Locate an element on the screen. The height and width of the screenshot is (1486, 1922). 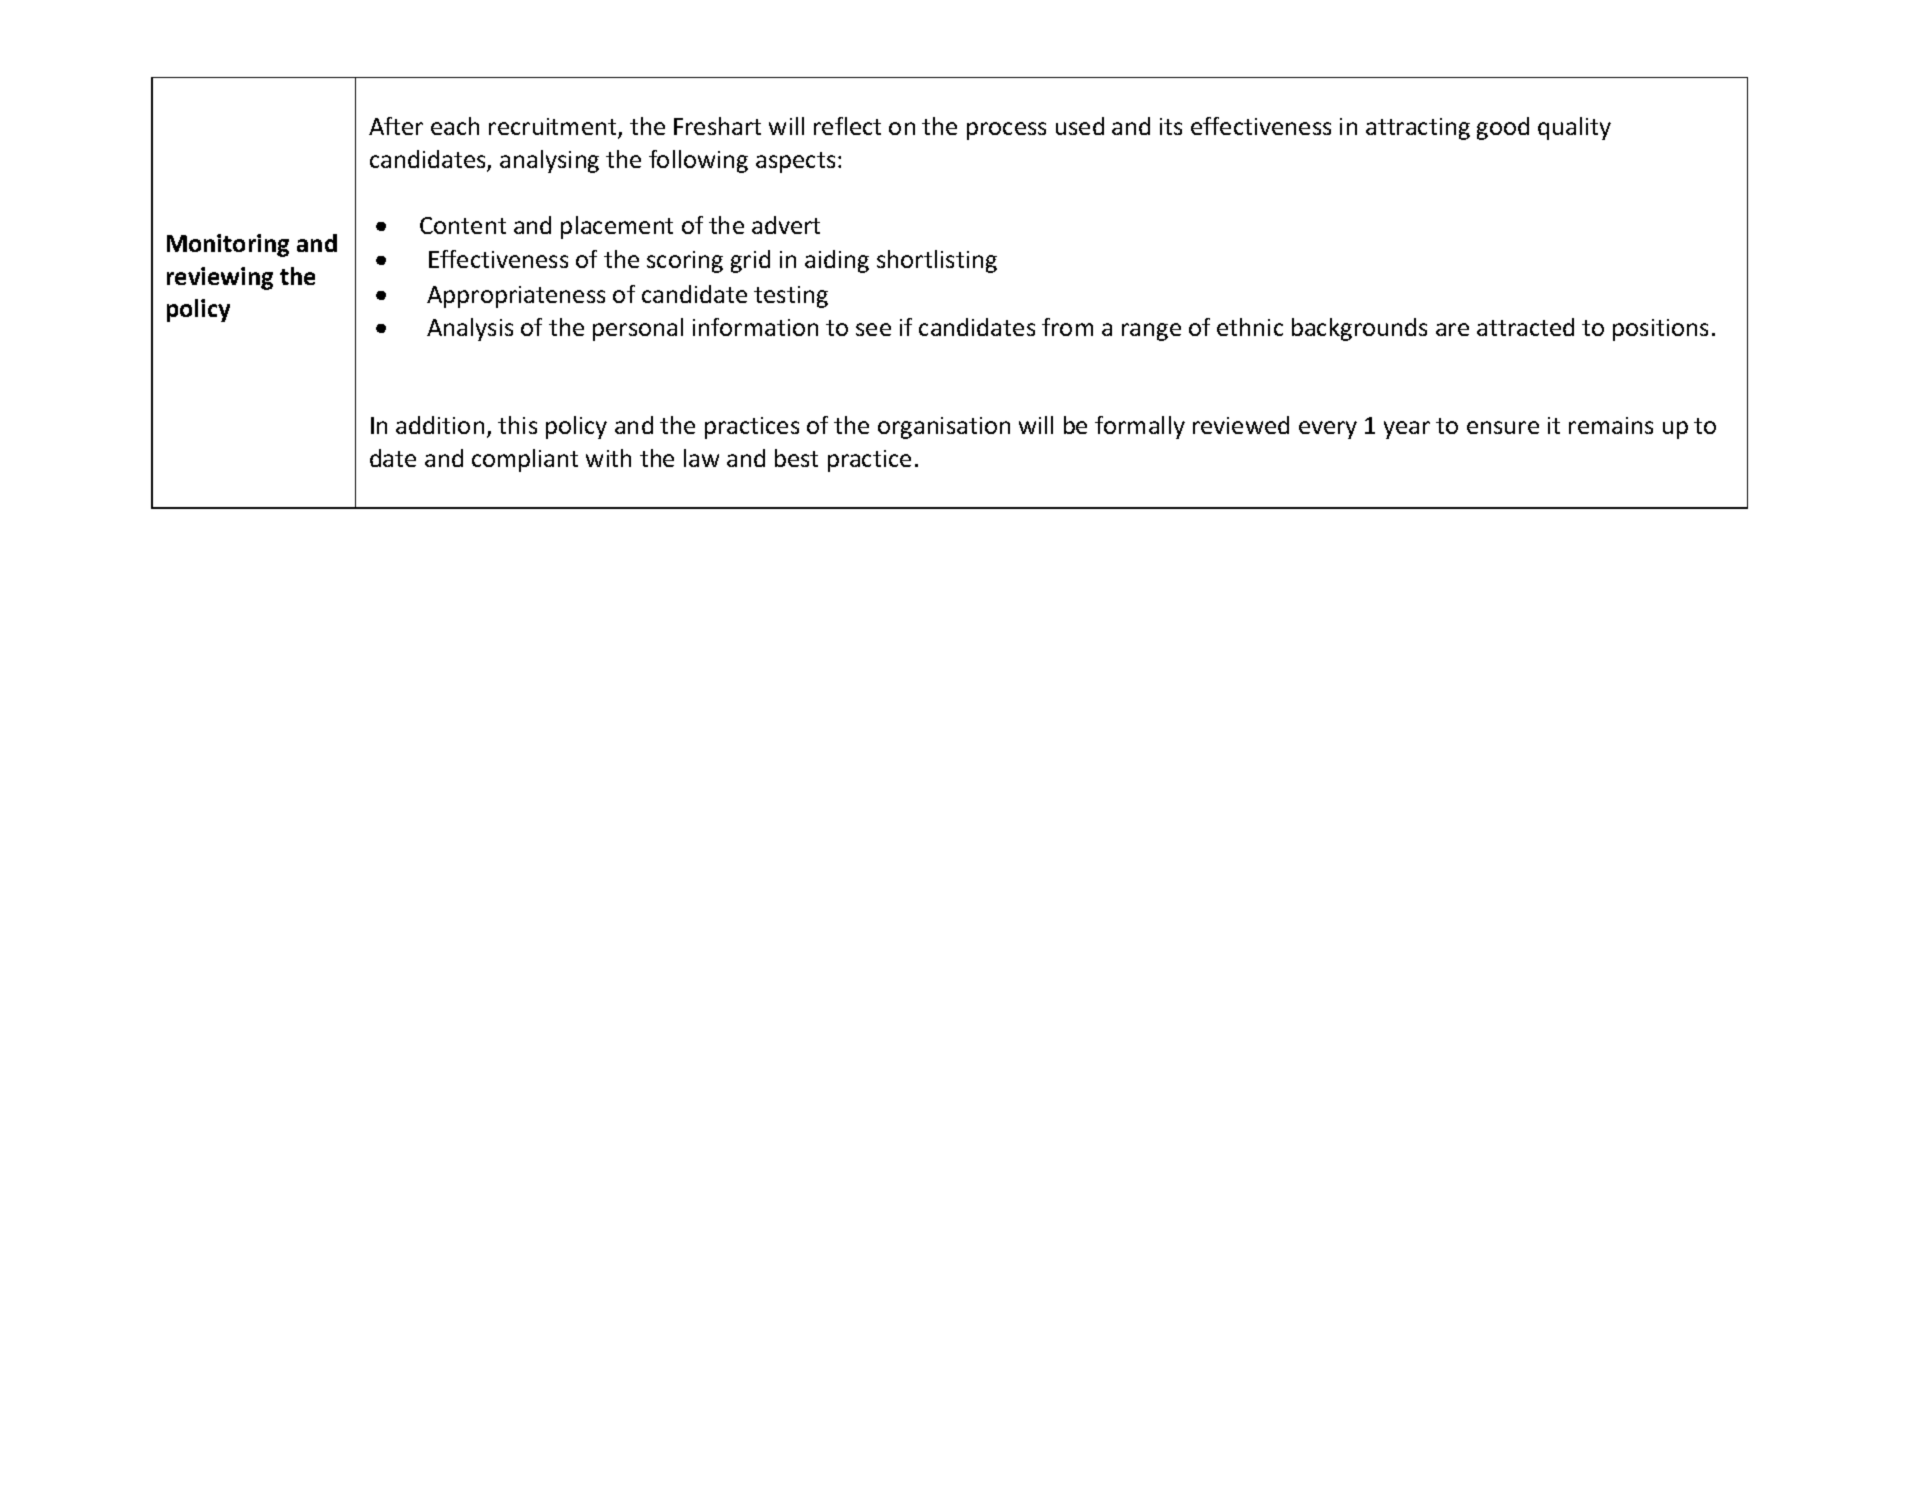
After is located at coordinates (396, 126).
